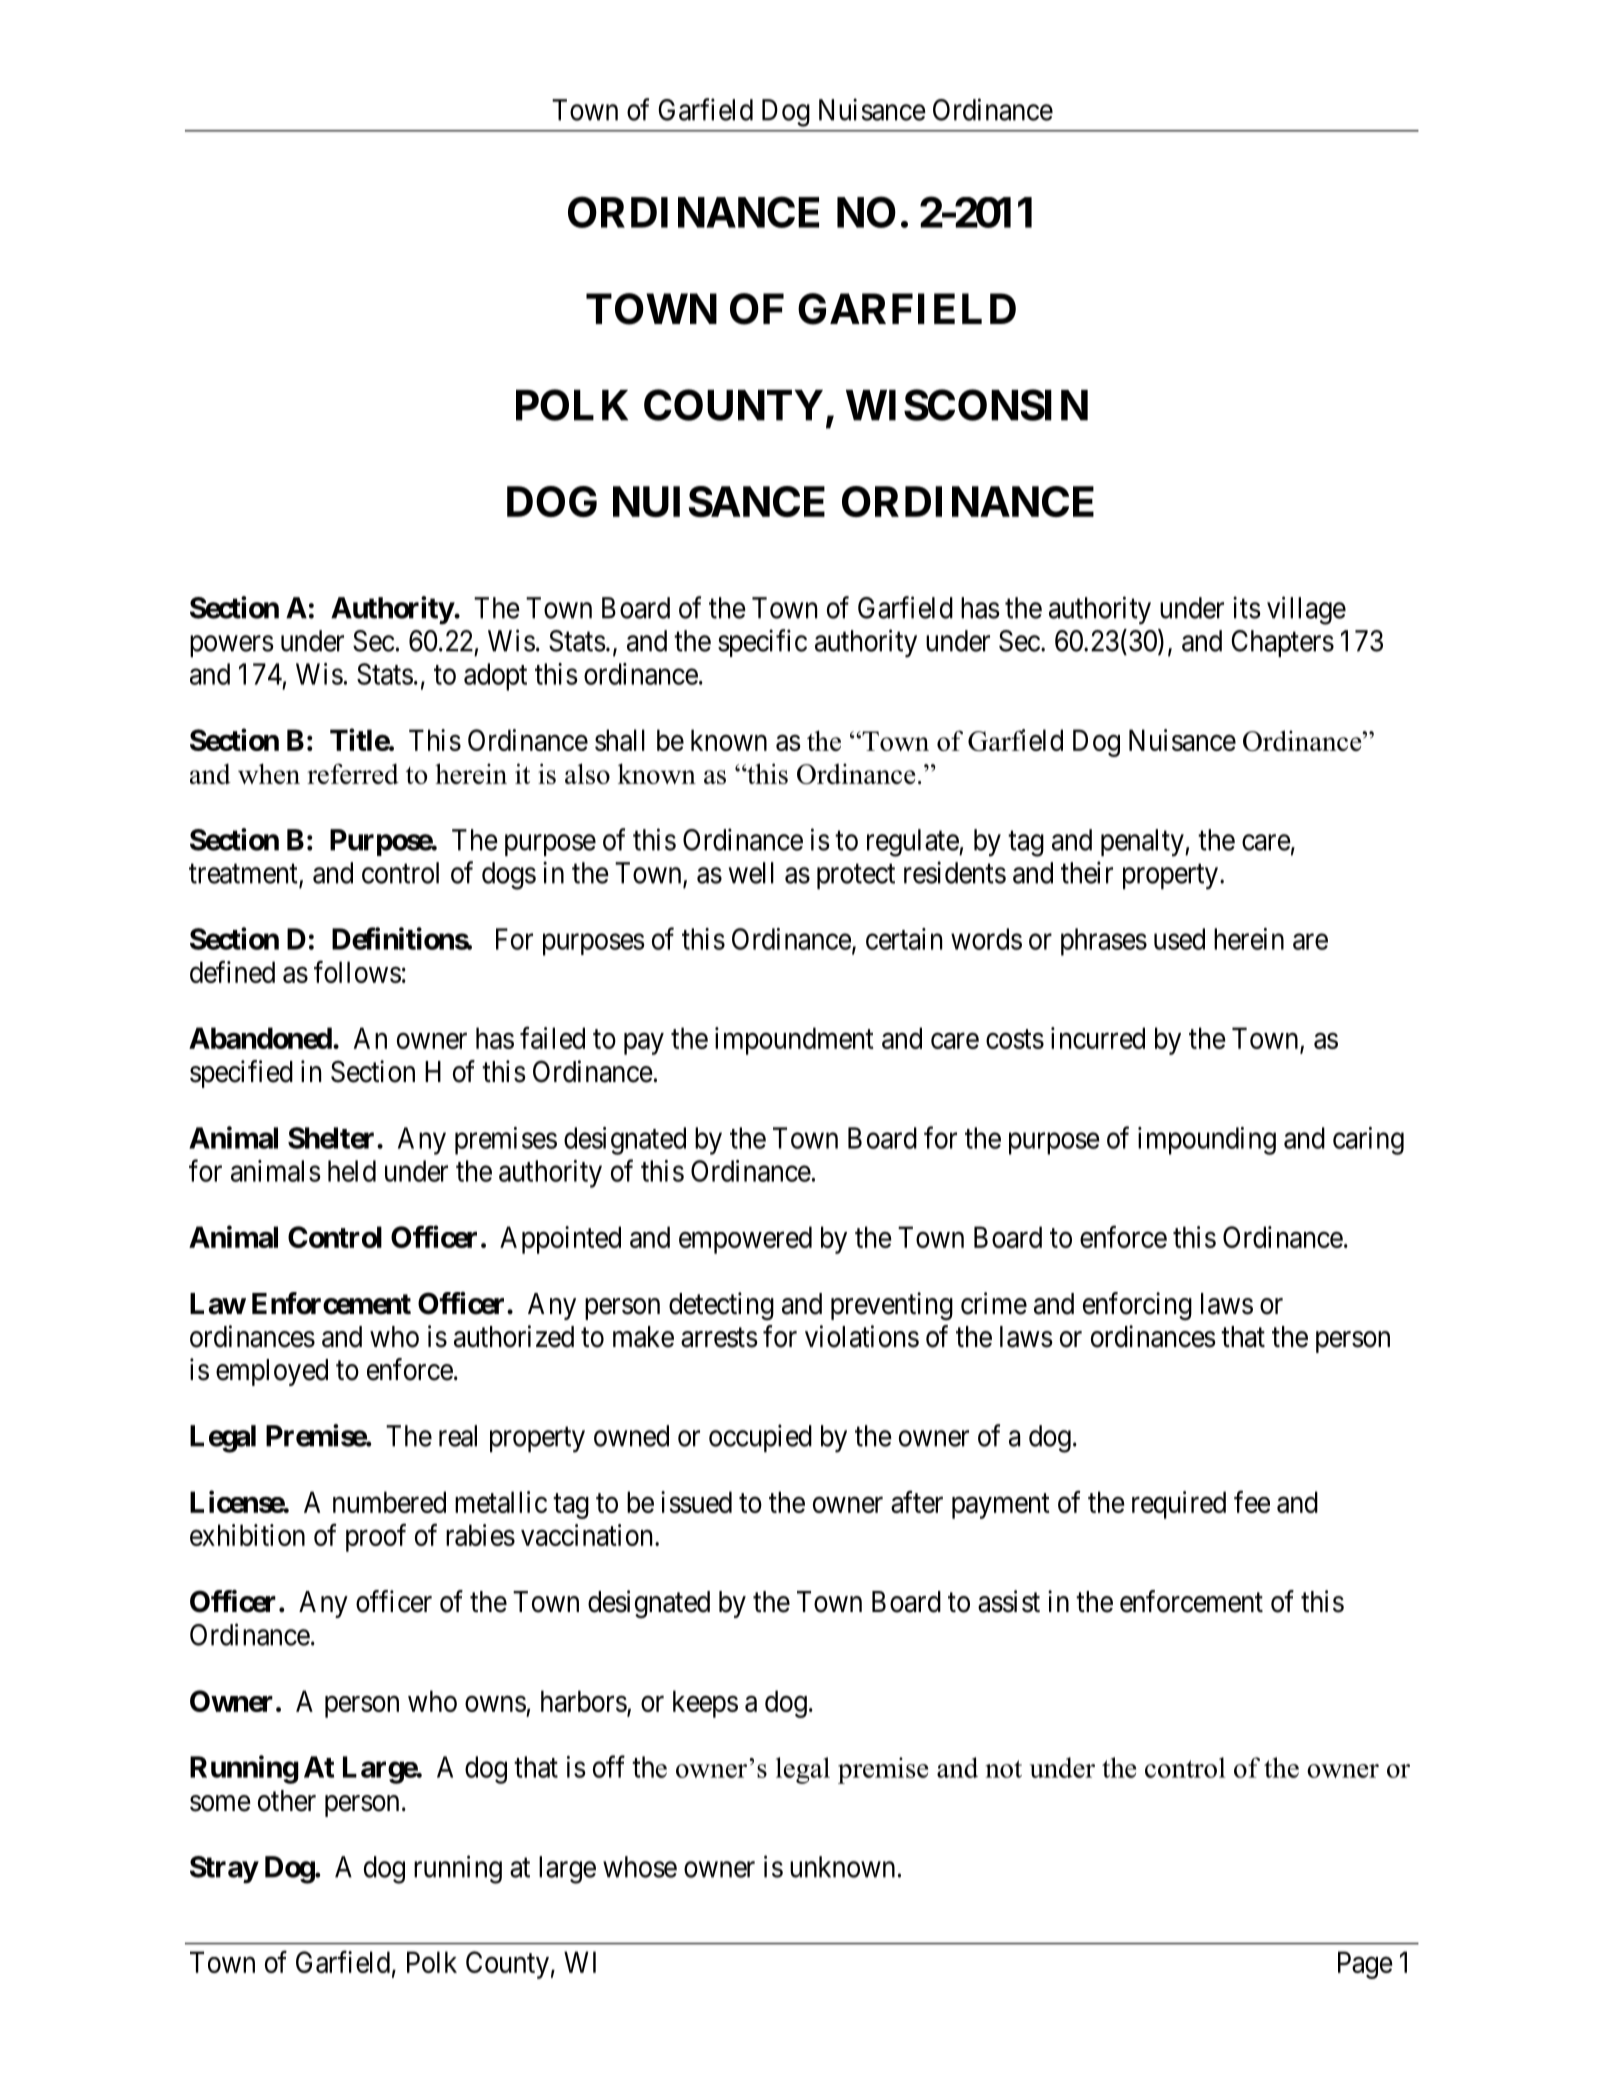 Image resolution: width=1603 pixels, height=2074 pixels. Describe the element at coordinates (224, 1870) in the screenshot. I see `Stray` at that location.
